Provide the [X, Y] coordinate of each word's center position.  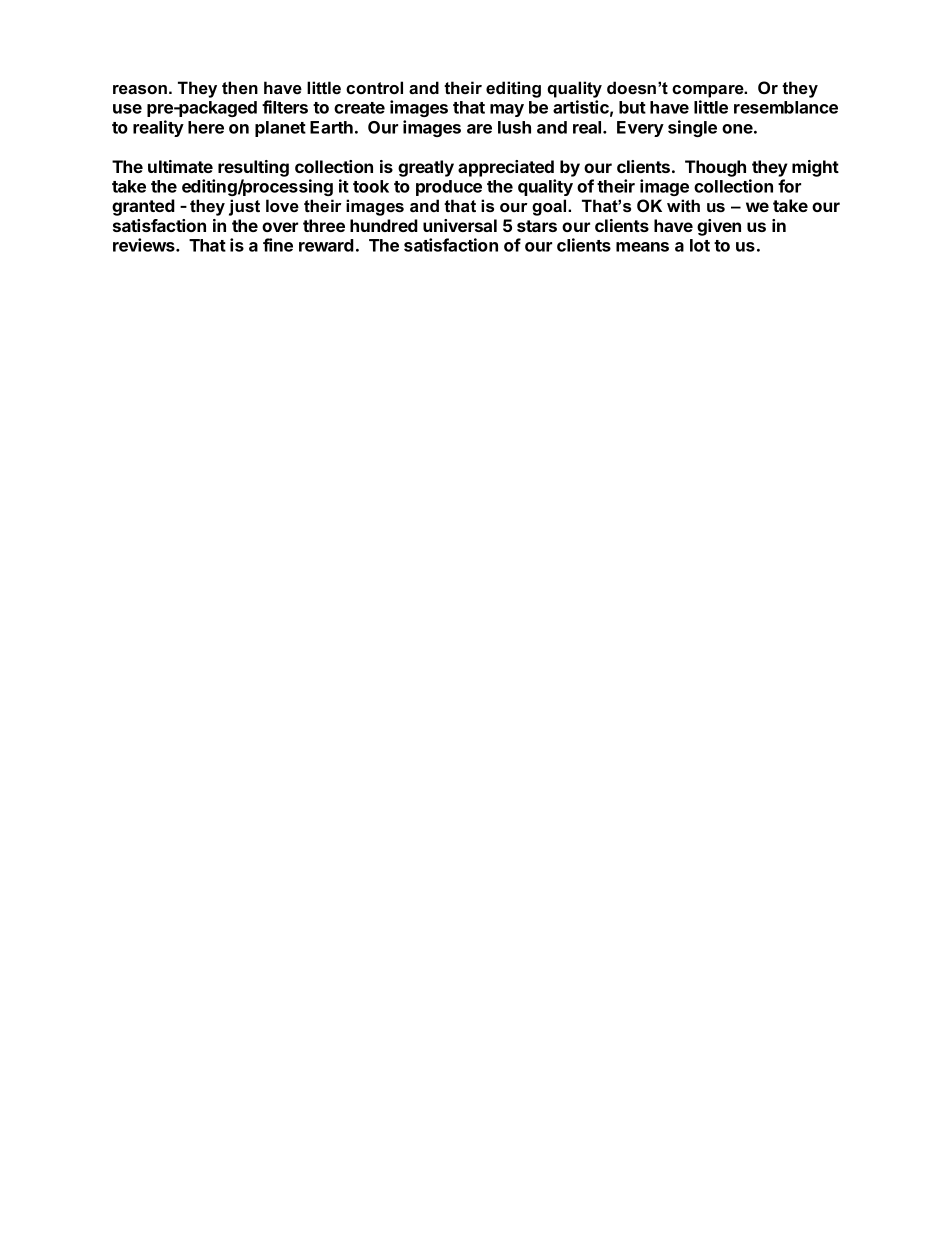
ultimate [180, 166]
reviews [145, 245]
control [374, 87]
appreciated [506, 168]
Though [715, 168]
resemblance [786, 107]
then [240, 87]
